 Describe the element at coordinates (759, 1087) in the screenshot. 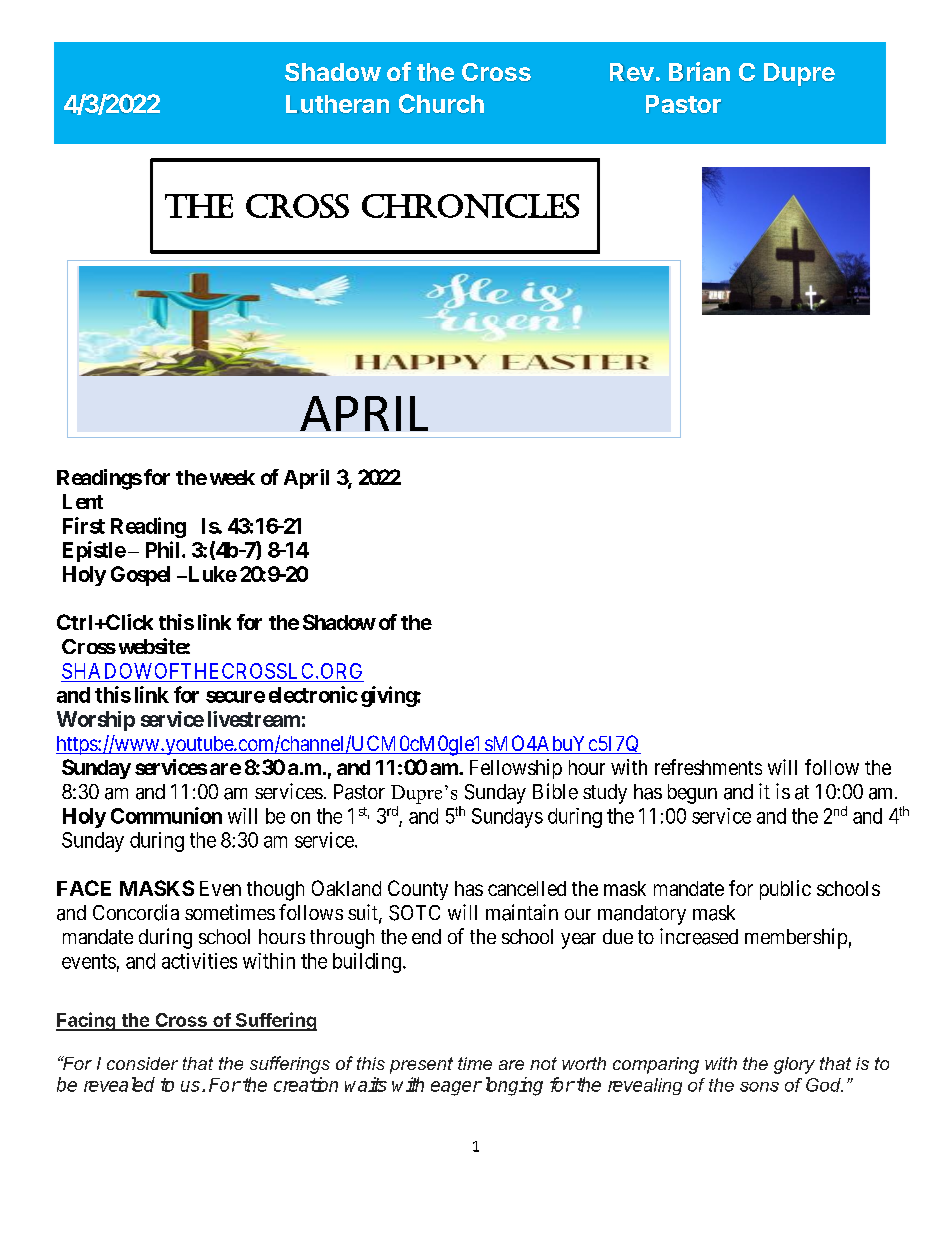

I see `sons` at that location.
